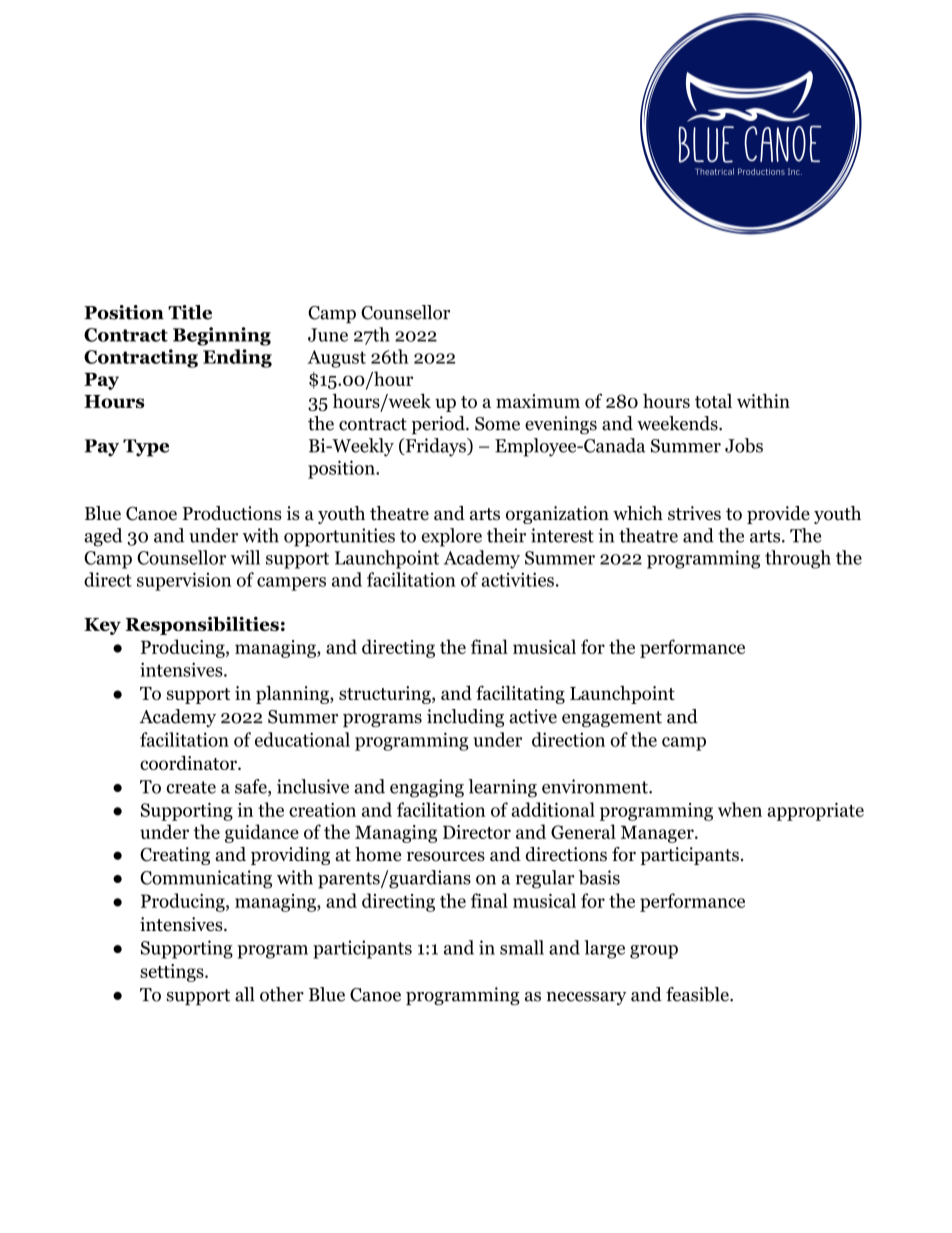 Image resolution: width=952 pixels, height=1233 pixels. I want to click on create, so click(191, 787).
